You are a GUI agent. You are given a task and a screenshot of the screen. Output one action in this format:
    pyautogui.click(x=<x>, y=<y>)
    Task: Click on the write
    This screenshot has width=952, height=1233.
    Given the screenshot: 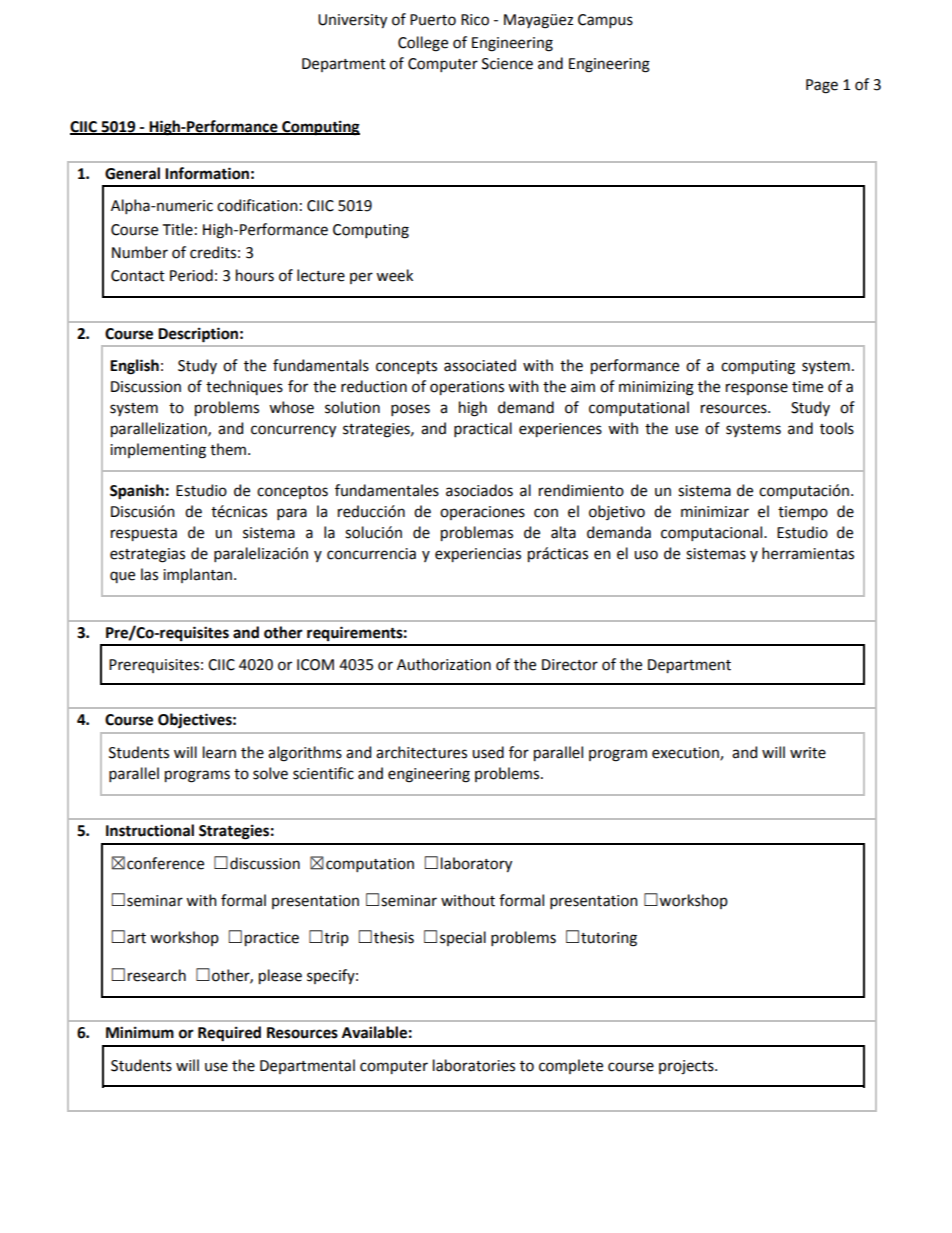 What is the action you would take?
    pyautogui.click(x=808, y=753)
